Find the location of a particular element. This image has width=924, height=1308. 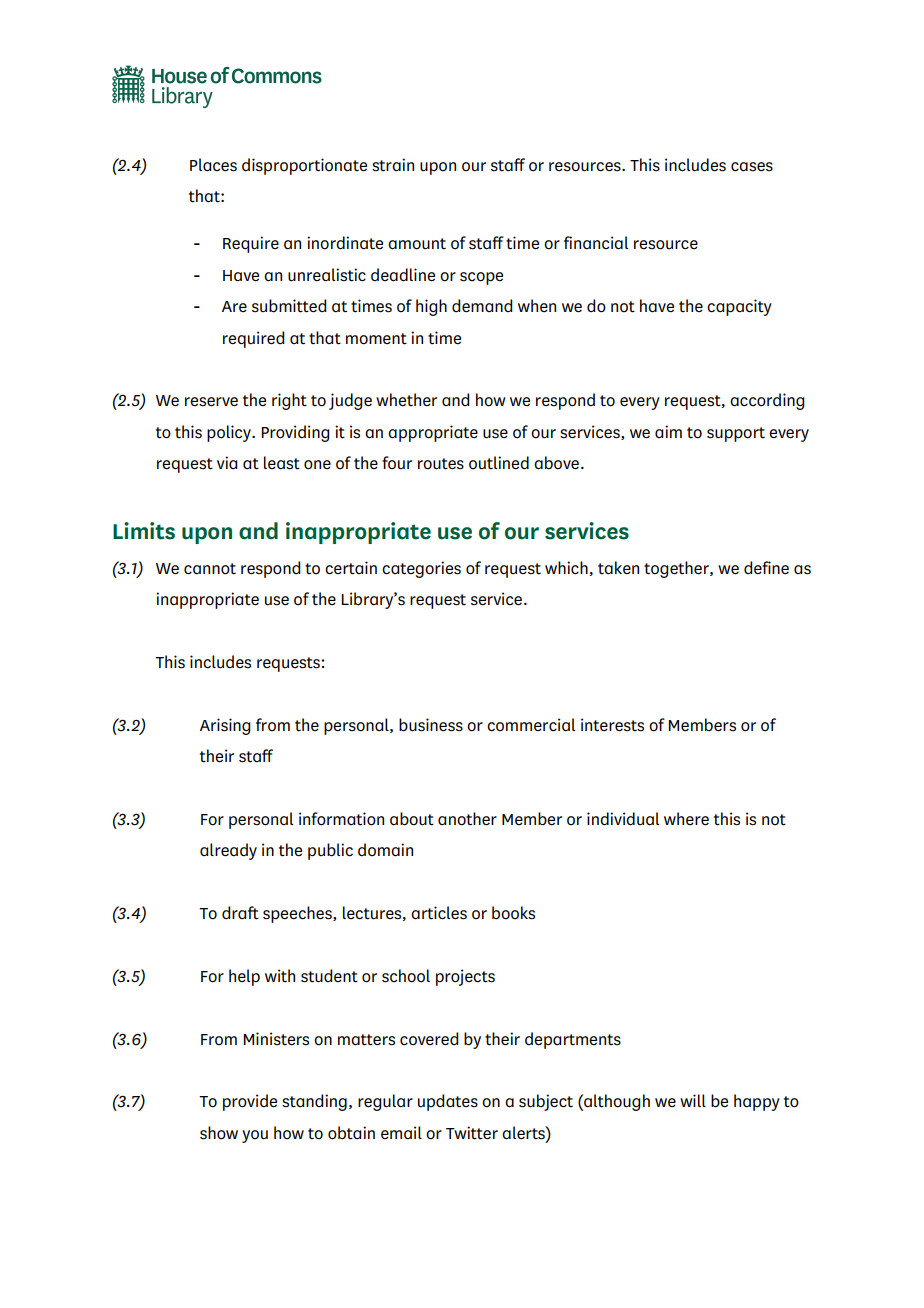

strain is located at coordinates (393, 165).
